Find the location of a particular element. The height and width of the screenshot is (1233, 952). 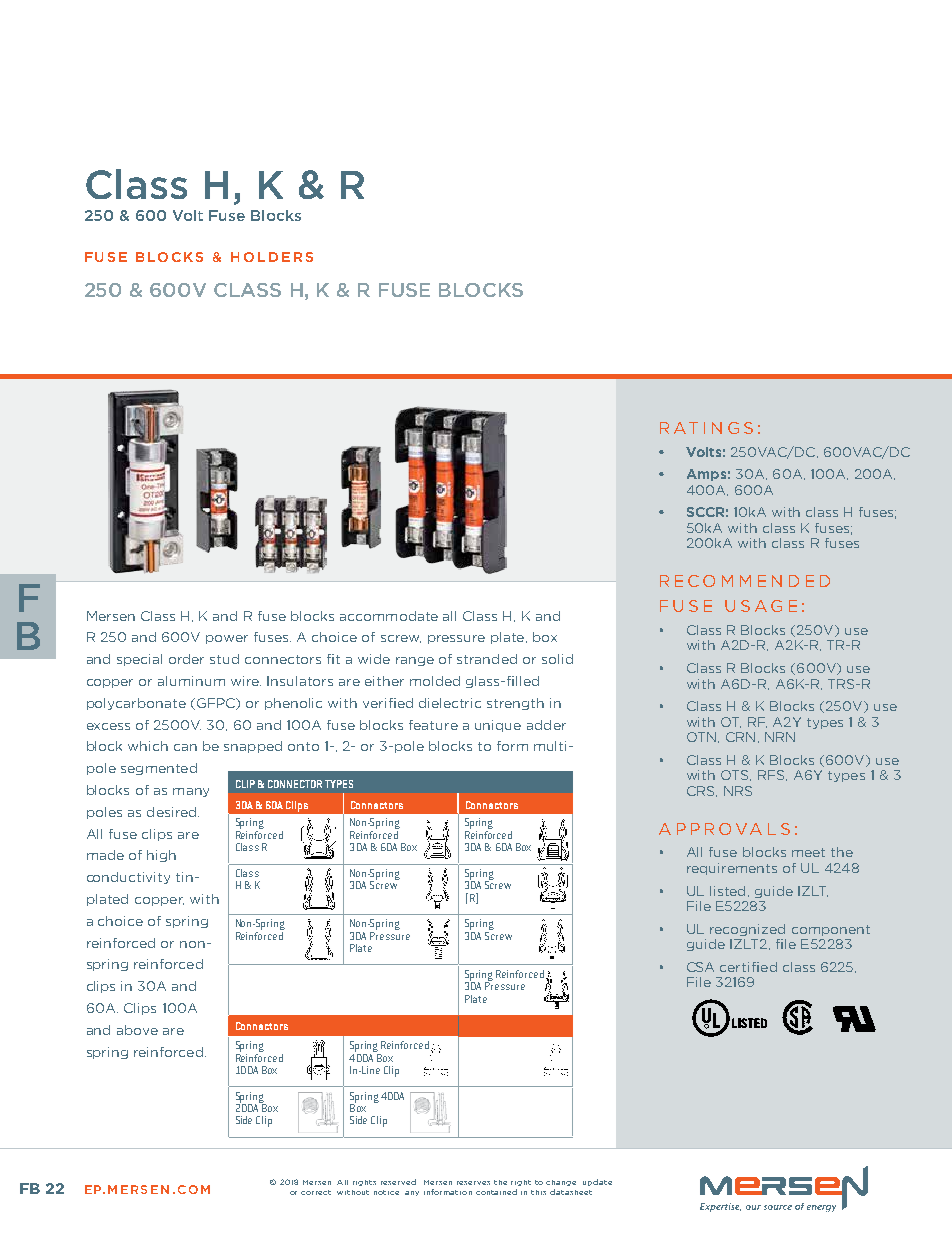

solid is located at coordinates (557, 659).
